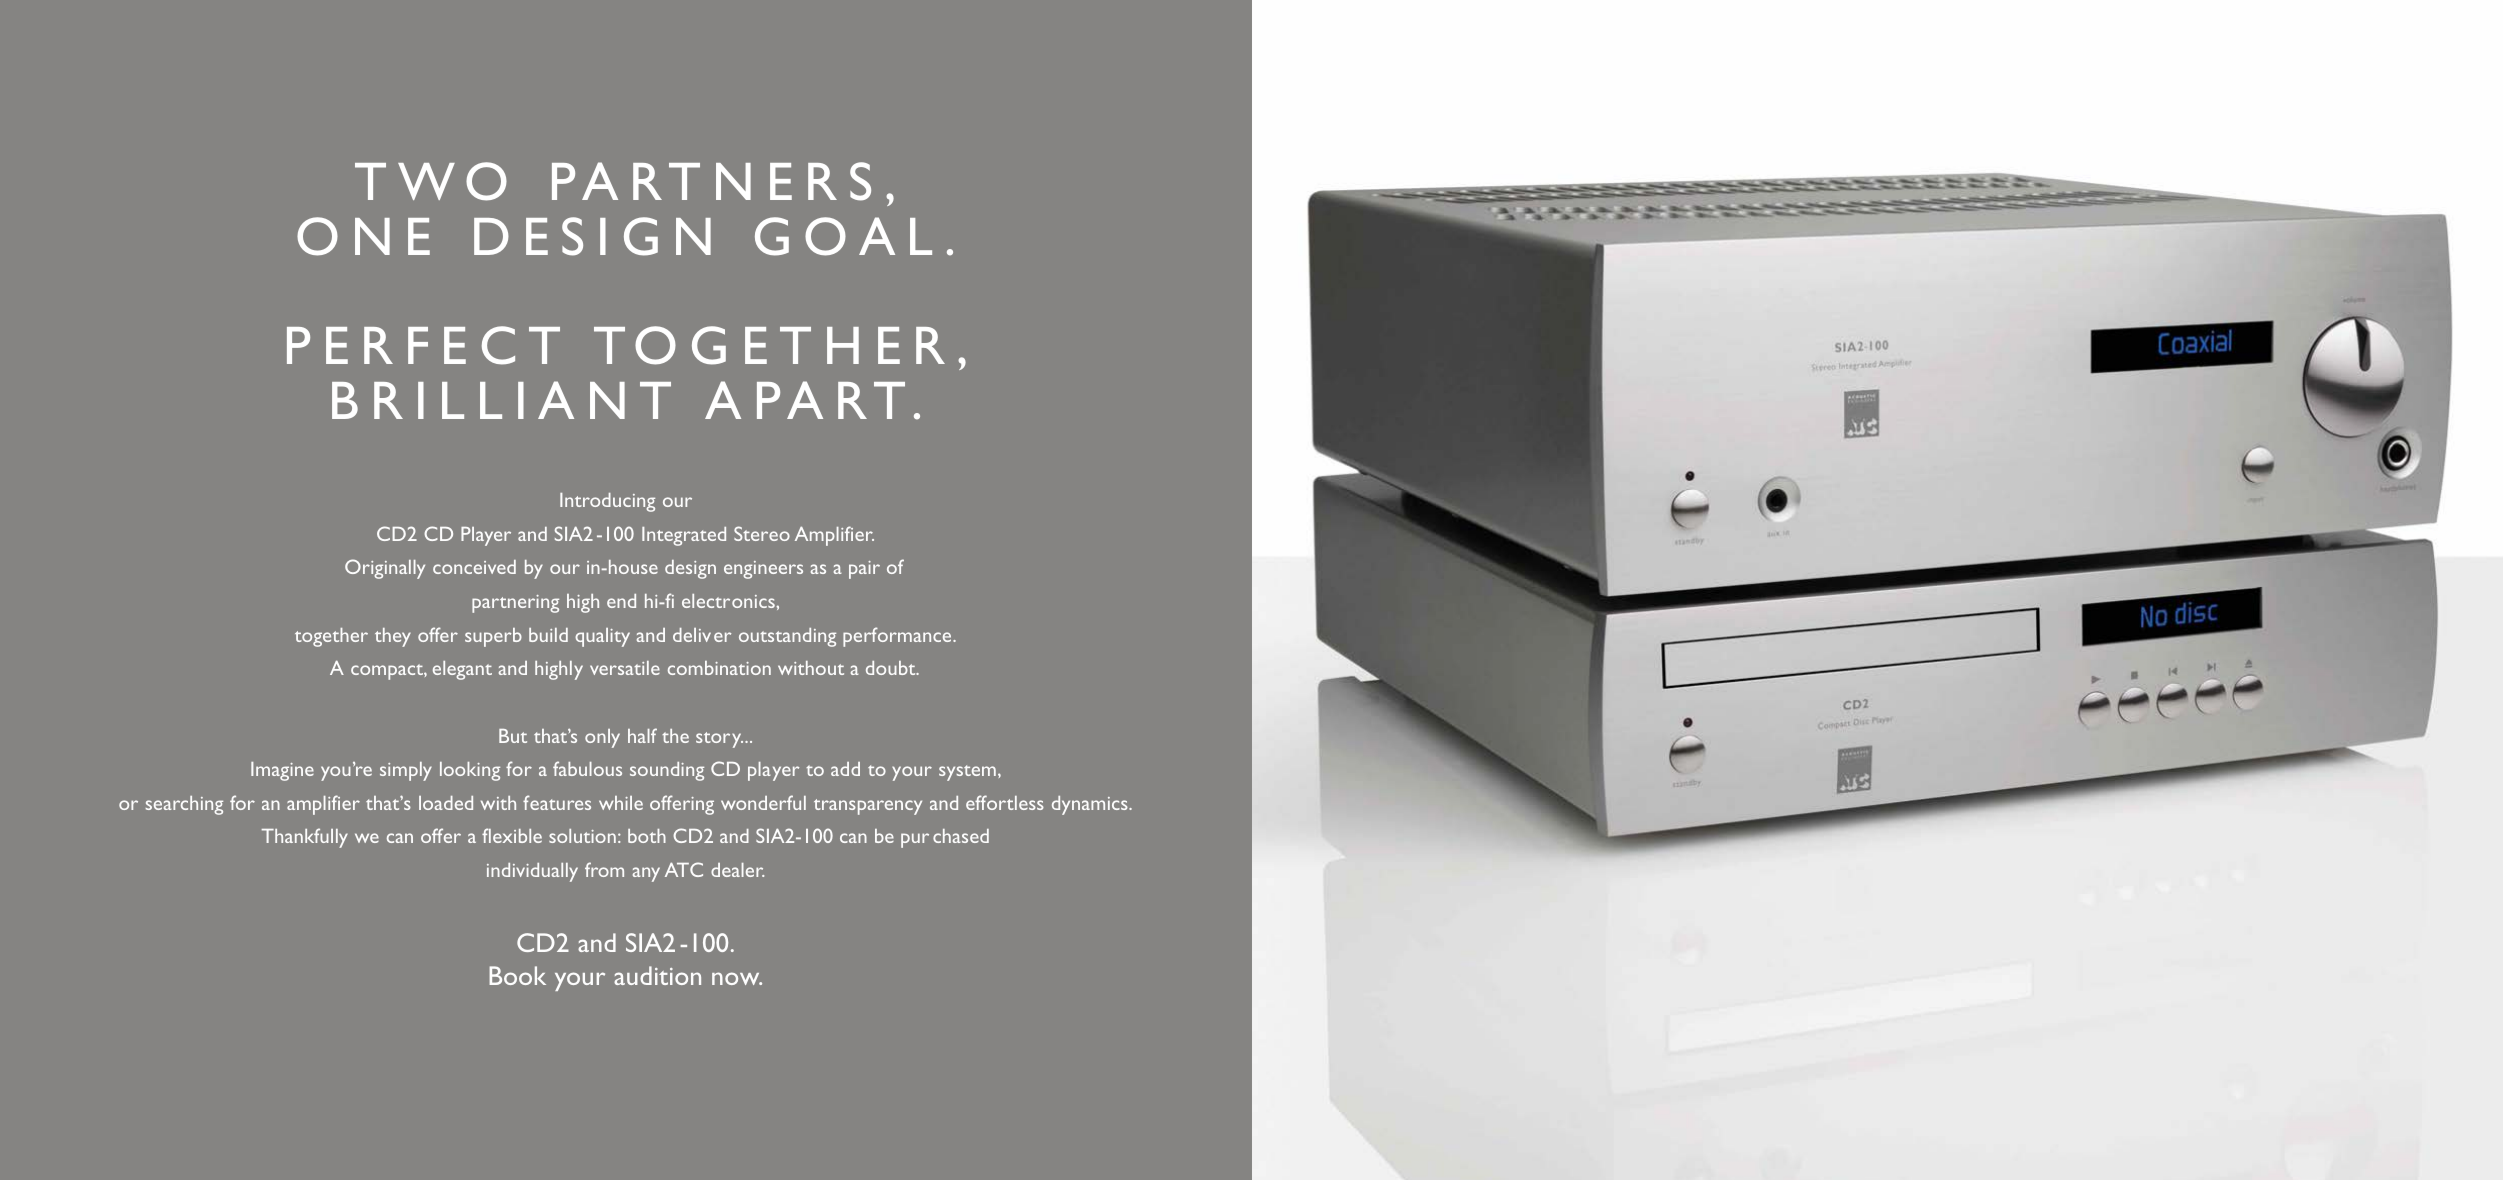 The image size is (2503, 1180). I want to click on performance, so click(898, 637).
